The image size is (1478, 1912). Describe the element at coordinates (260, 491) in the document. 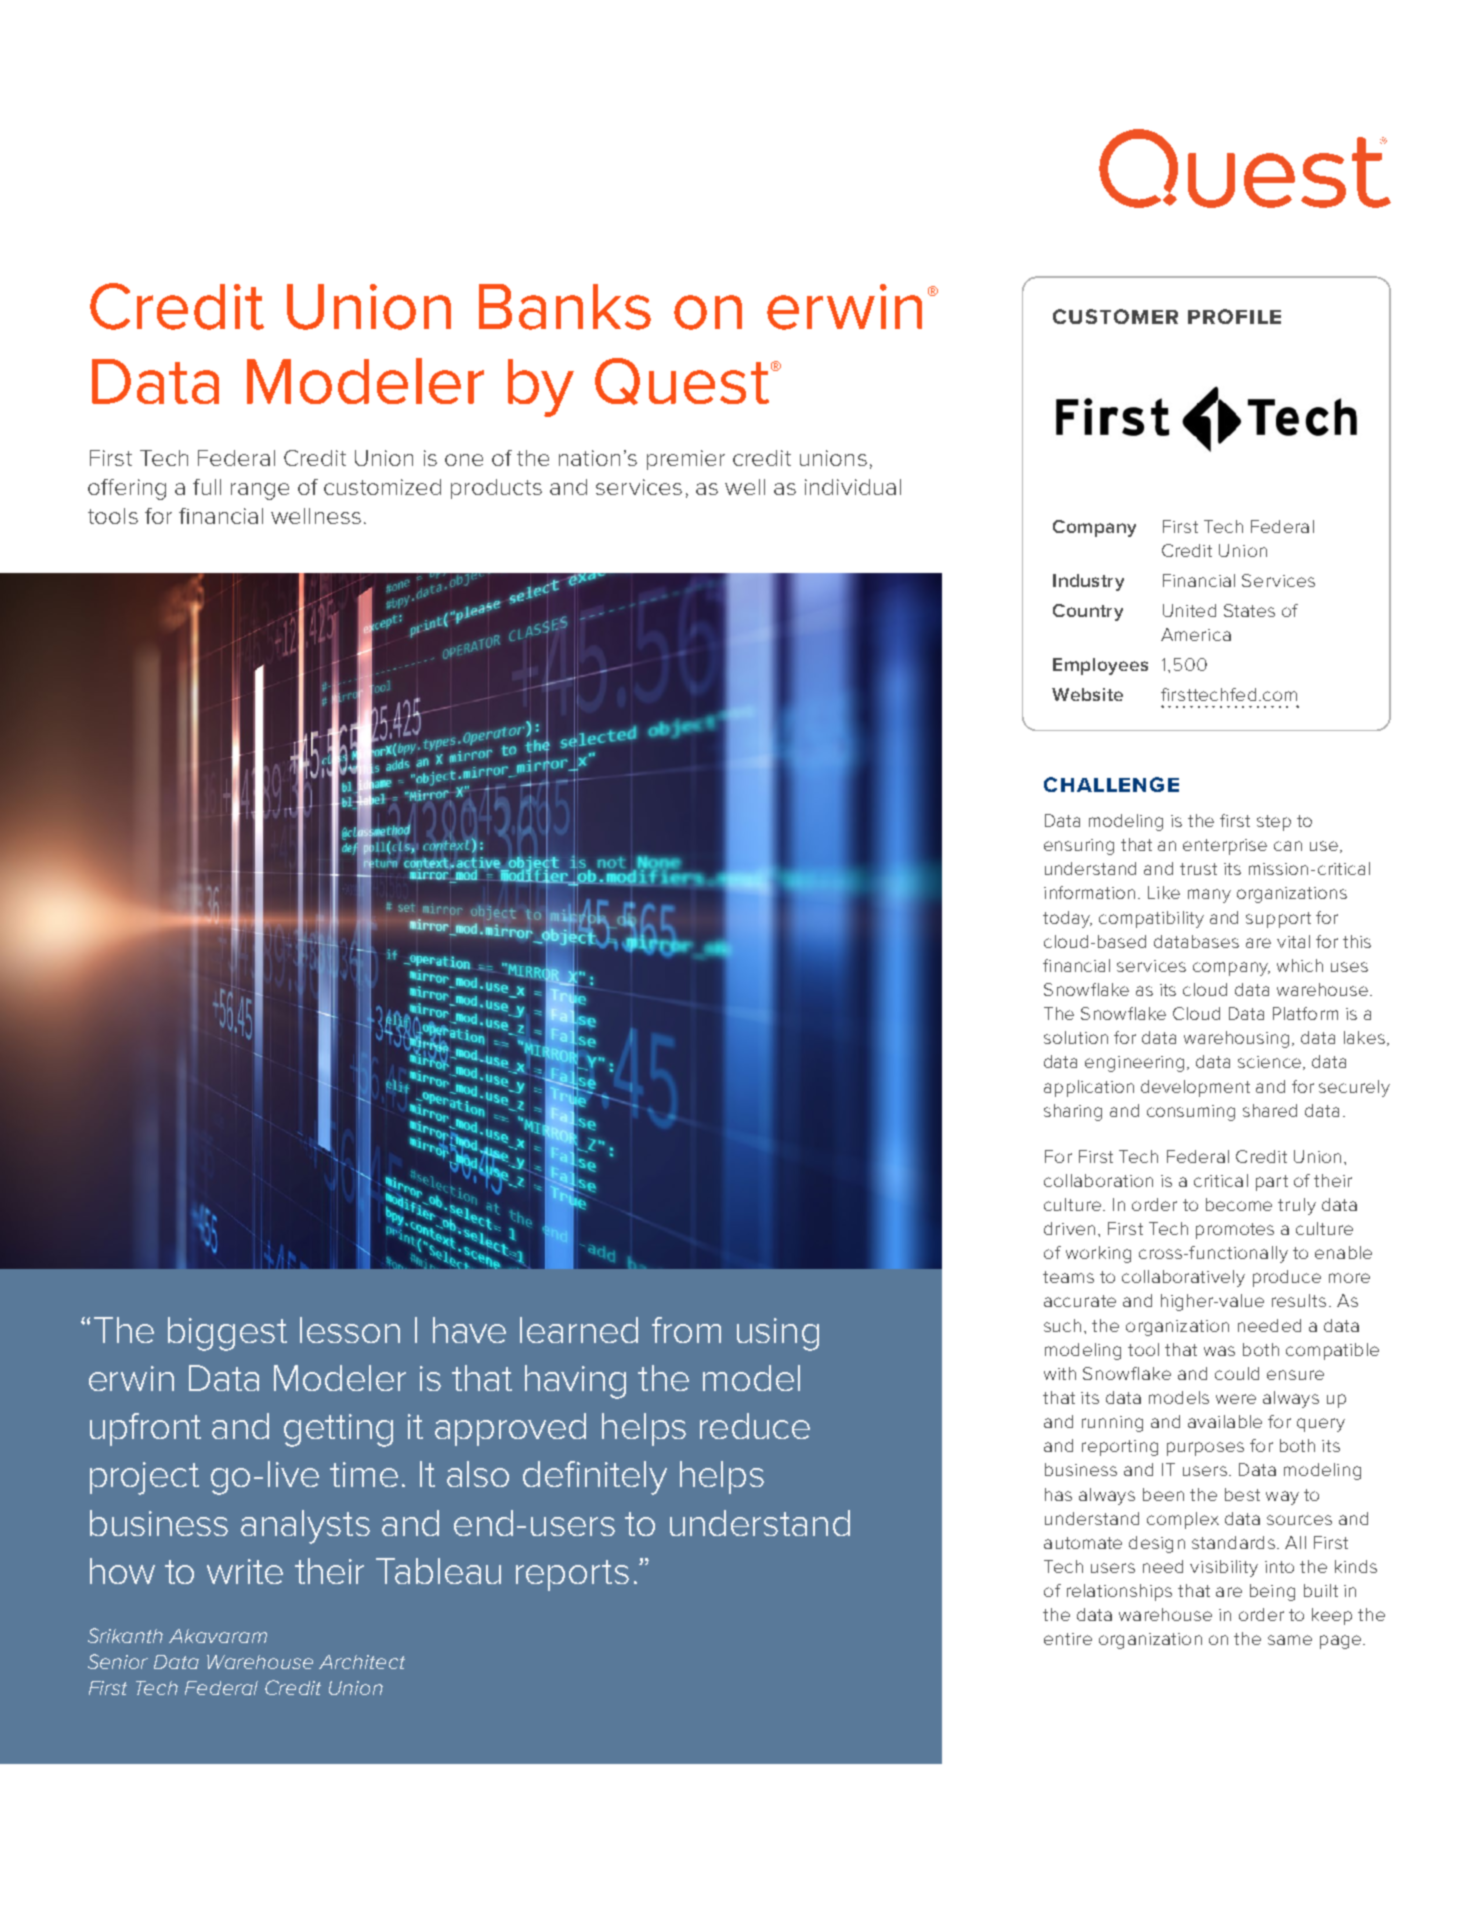

I see `range` at that location.
